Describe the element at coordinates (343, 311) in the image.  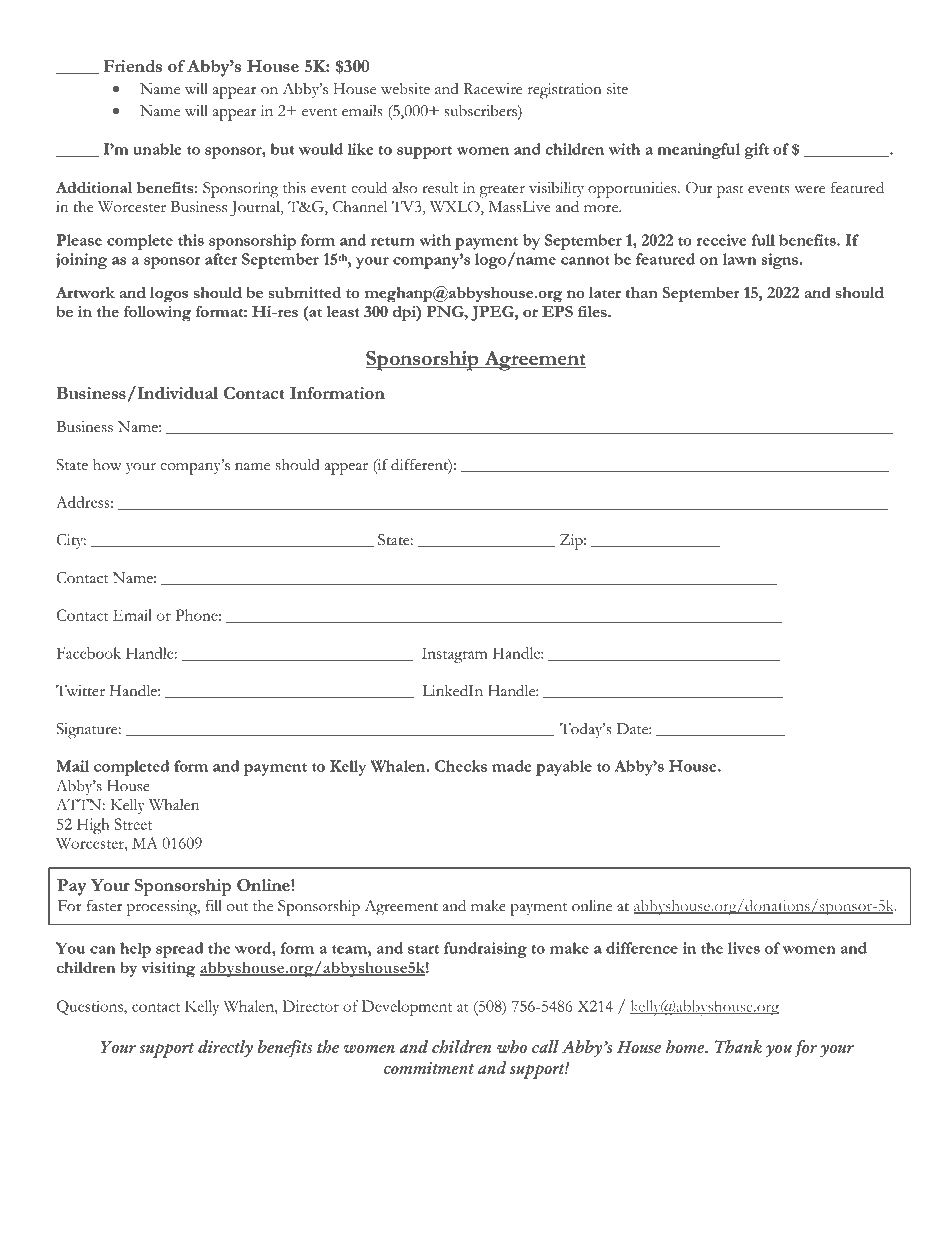
I see `least` at that location.
